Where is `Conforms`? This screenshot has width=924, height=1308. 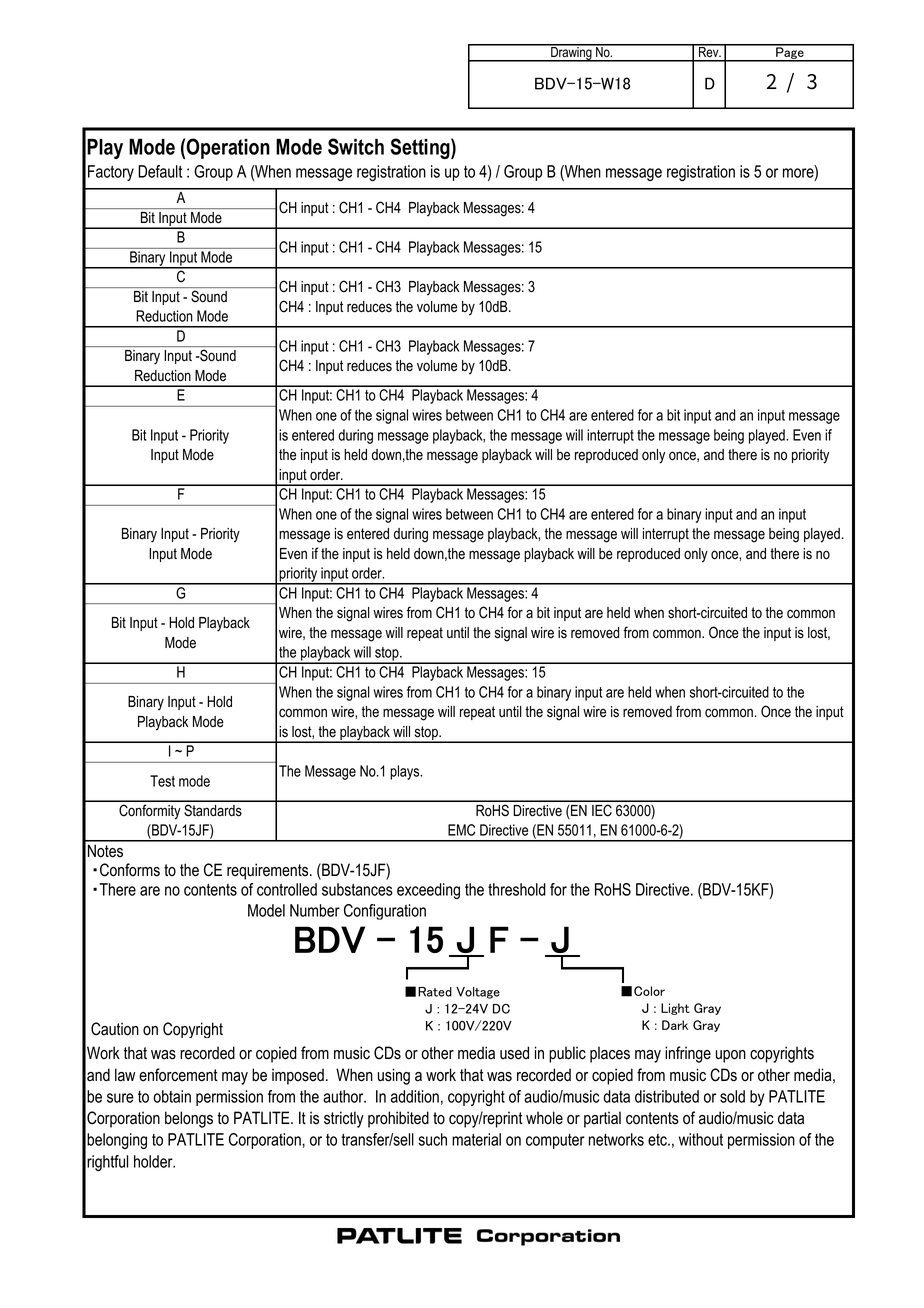
Conforms is located at coordinates (130, 870).
